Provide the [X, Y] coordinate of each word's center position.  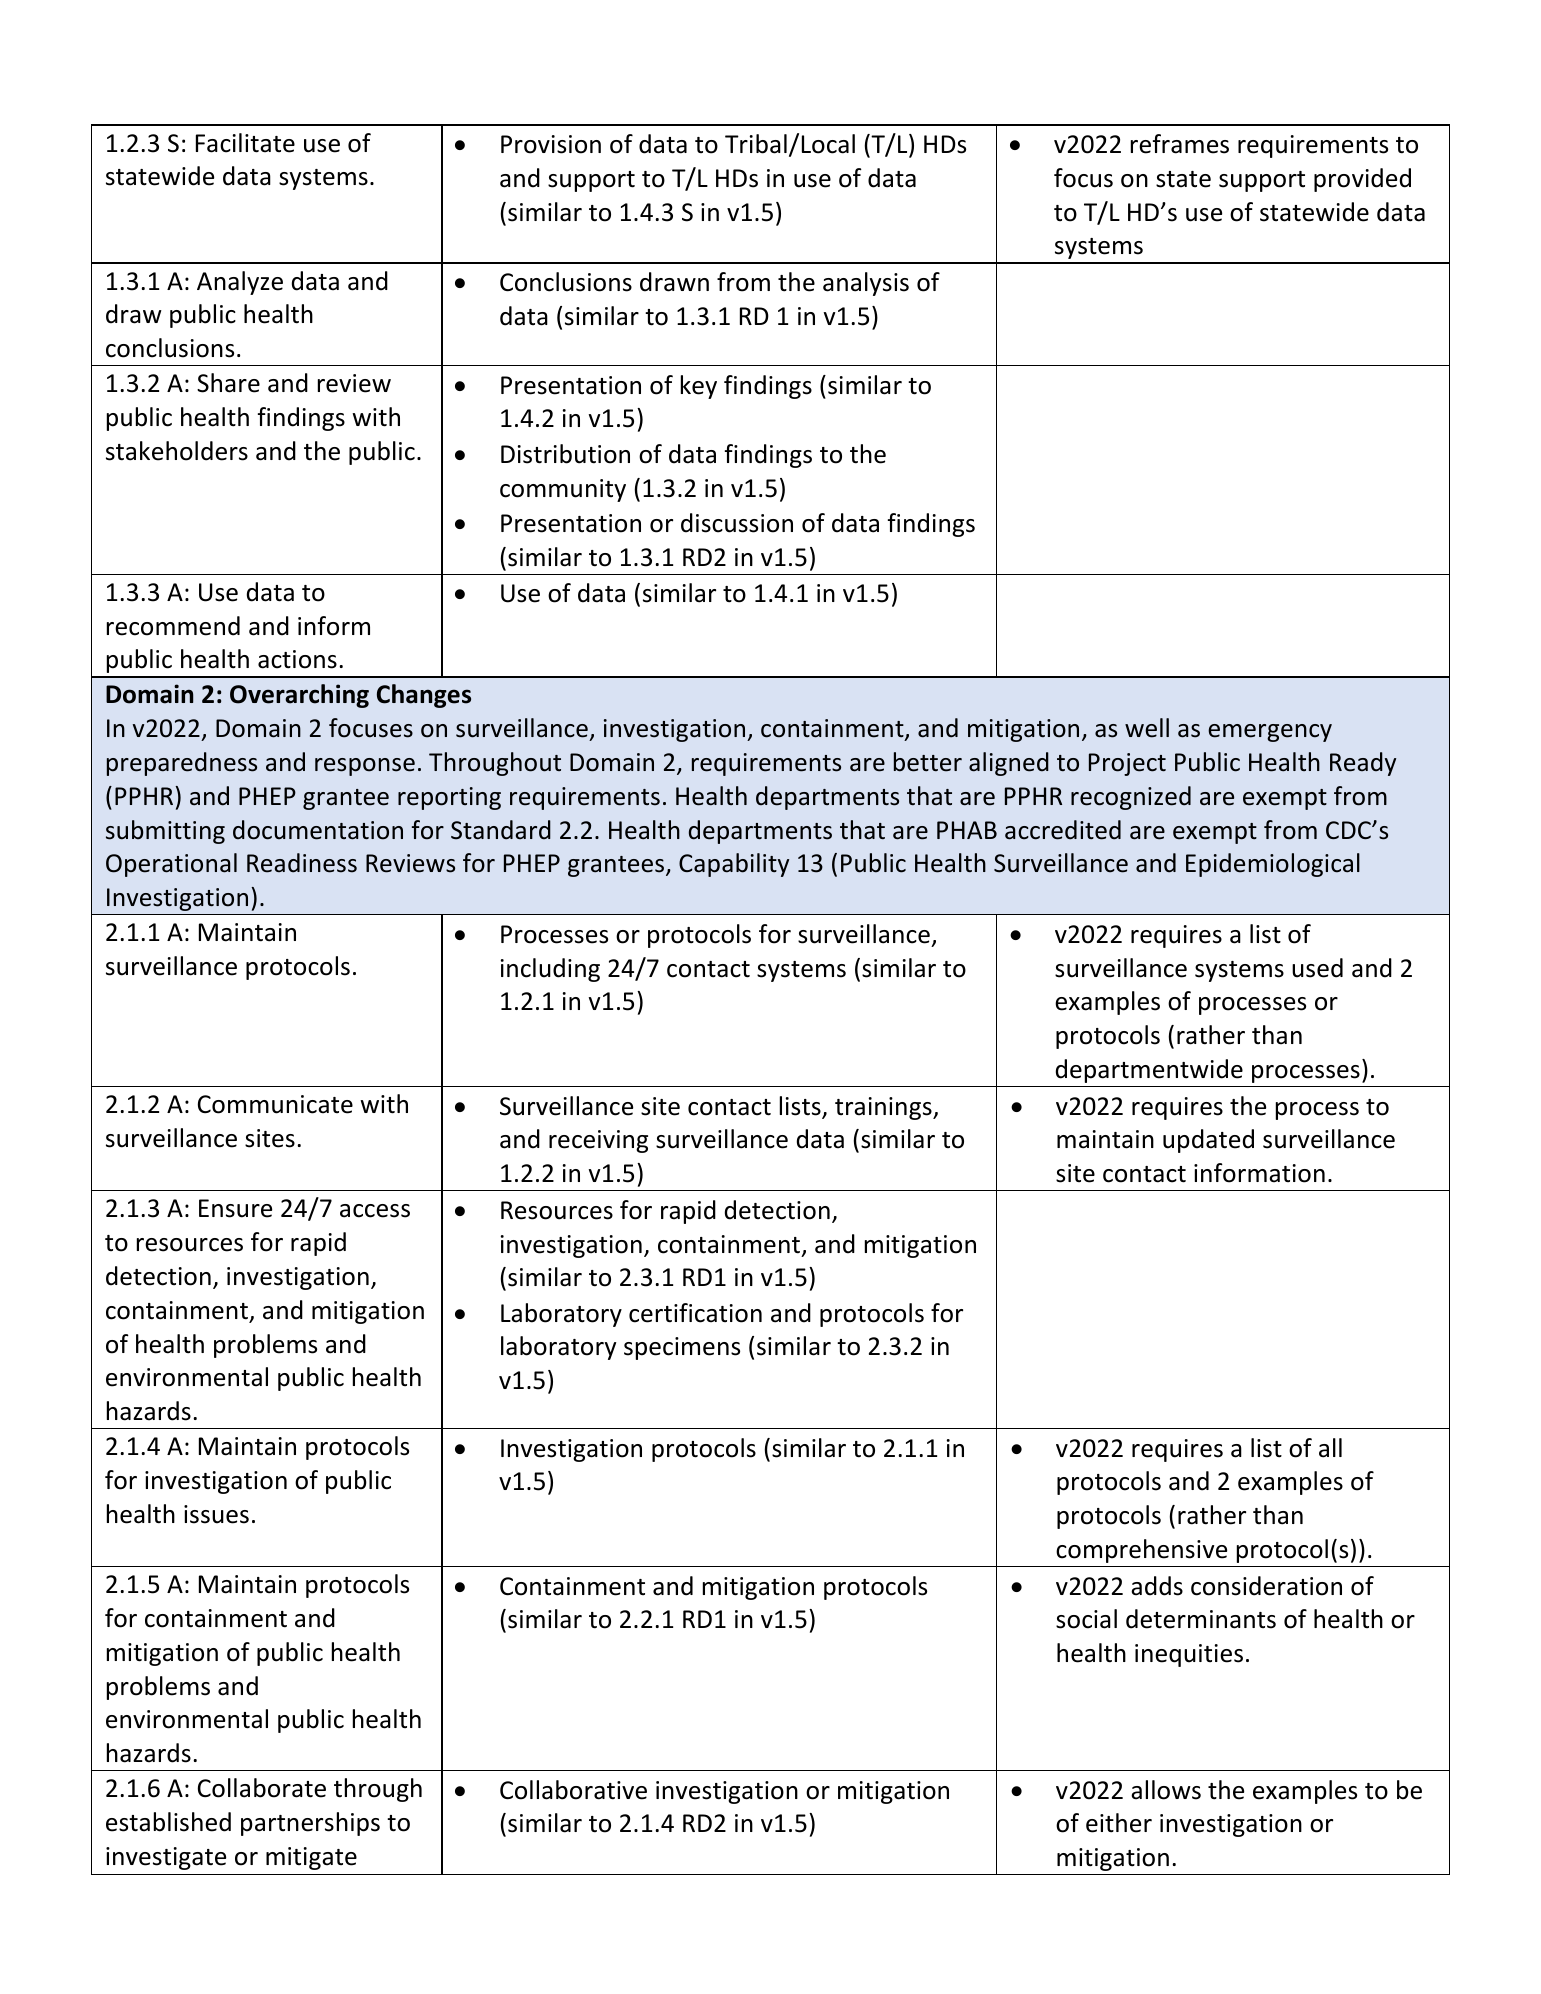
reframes [1180, 144]
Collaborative [573, 1790]
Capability [734, 865]
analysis [866, 284]
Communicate [275, 1104]
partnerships [310, 1824]
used [1317, 968]
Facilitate [245, 143]
